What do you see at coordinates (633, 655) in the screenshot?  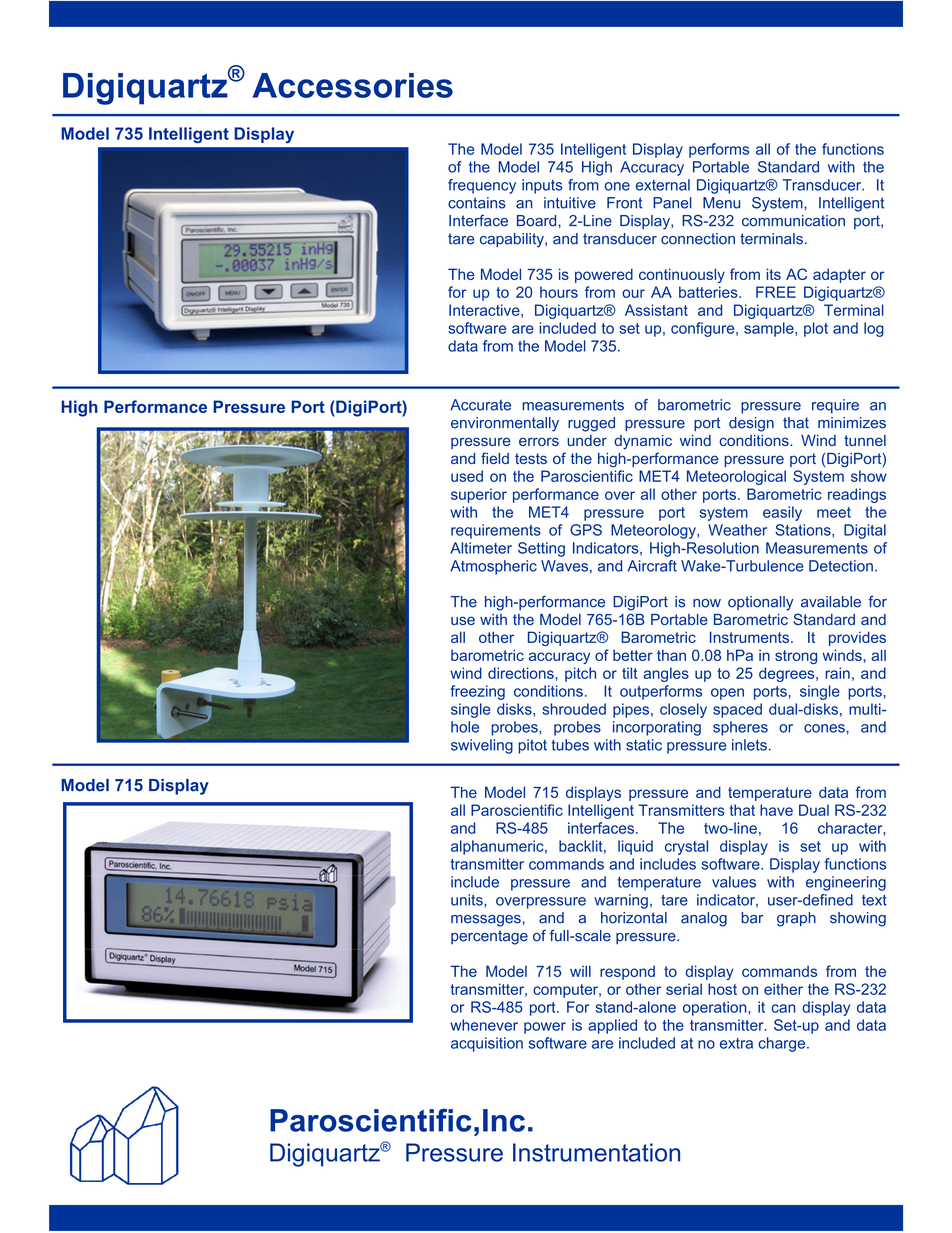 I see `better` at bounding box center [633, 655].
